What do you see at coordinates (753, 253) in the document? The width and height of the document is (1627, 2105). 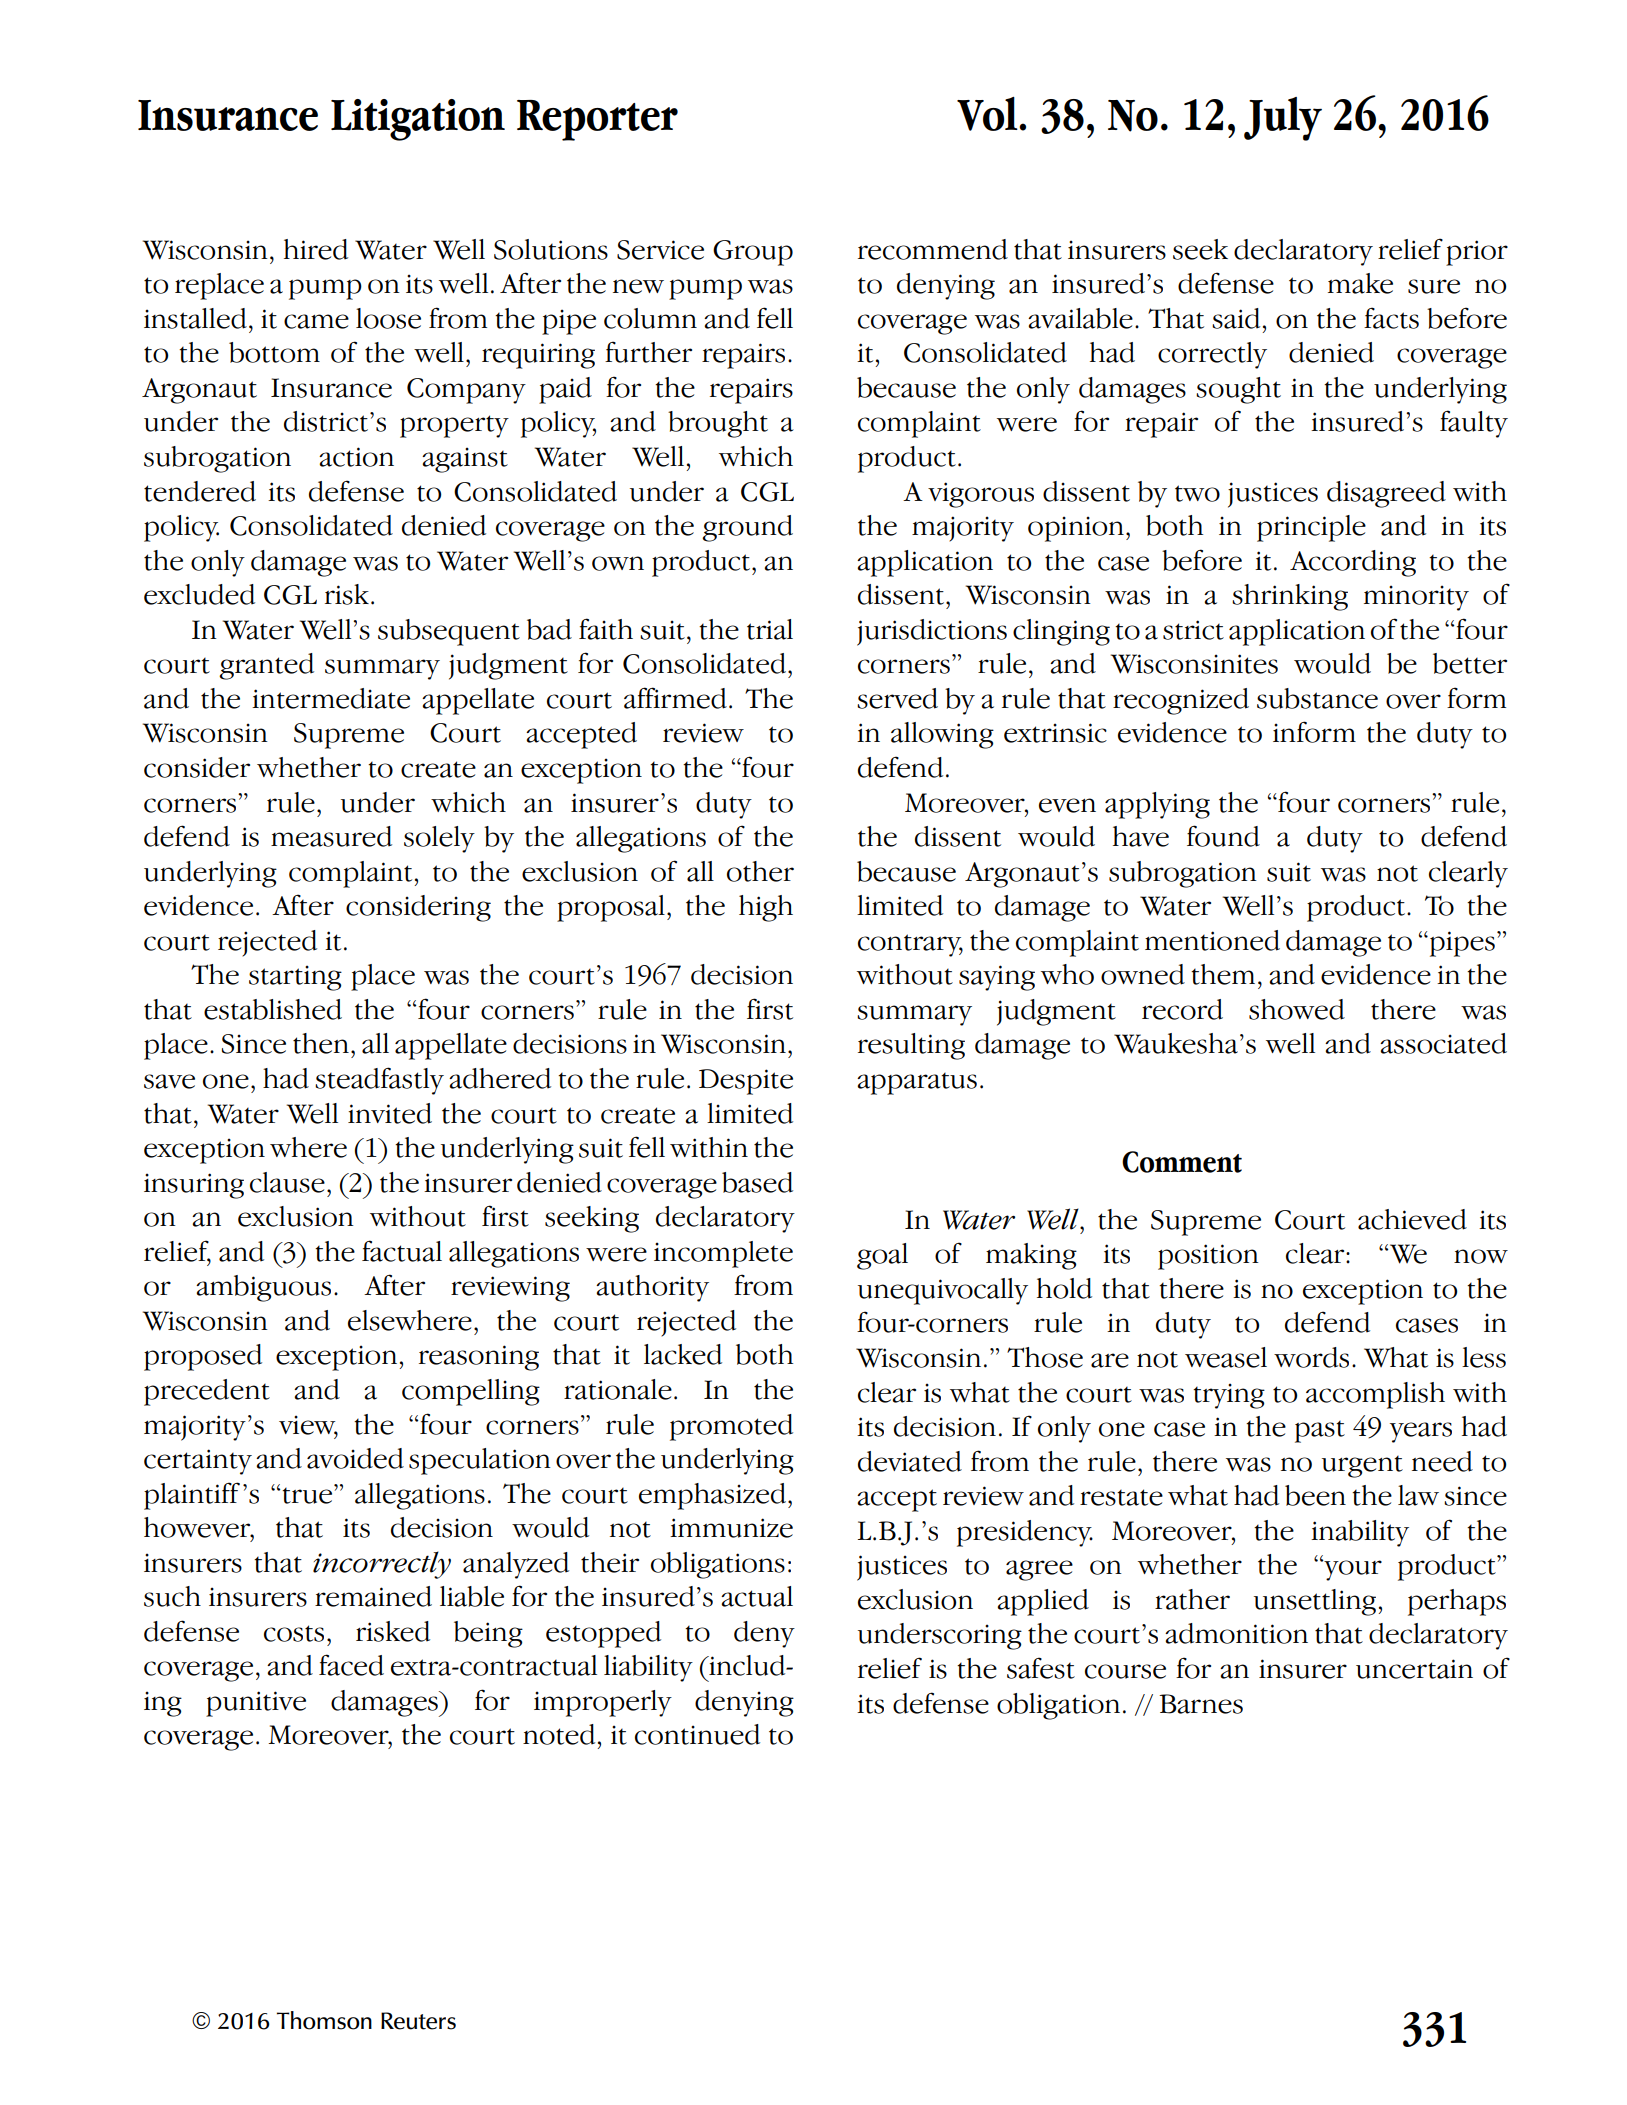 I see `Group` at bounding box center [753, 253].
